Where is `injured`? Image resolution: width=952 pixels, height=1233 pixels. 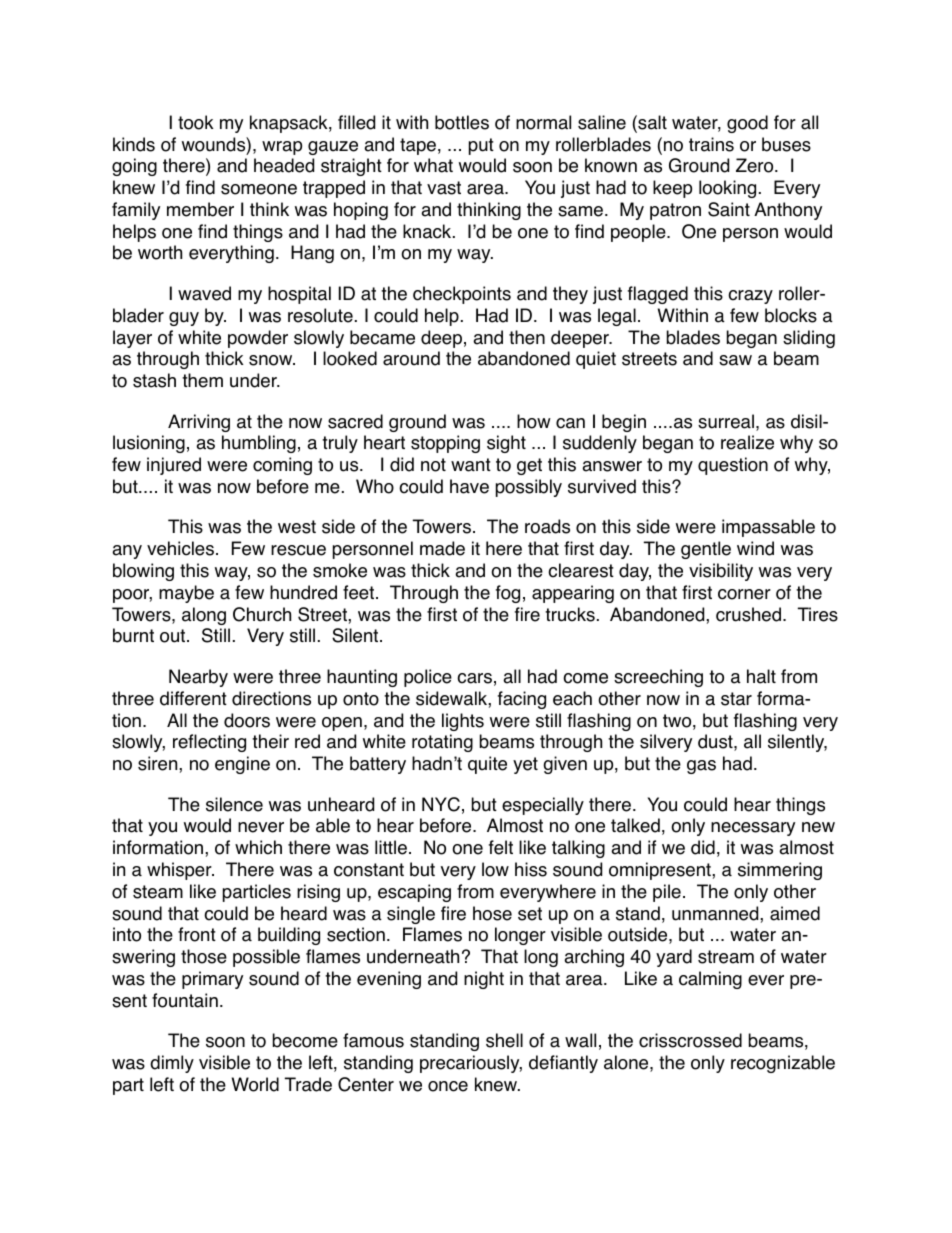
injured is located at coordinates (174, 466).
